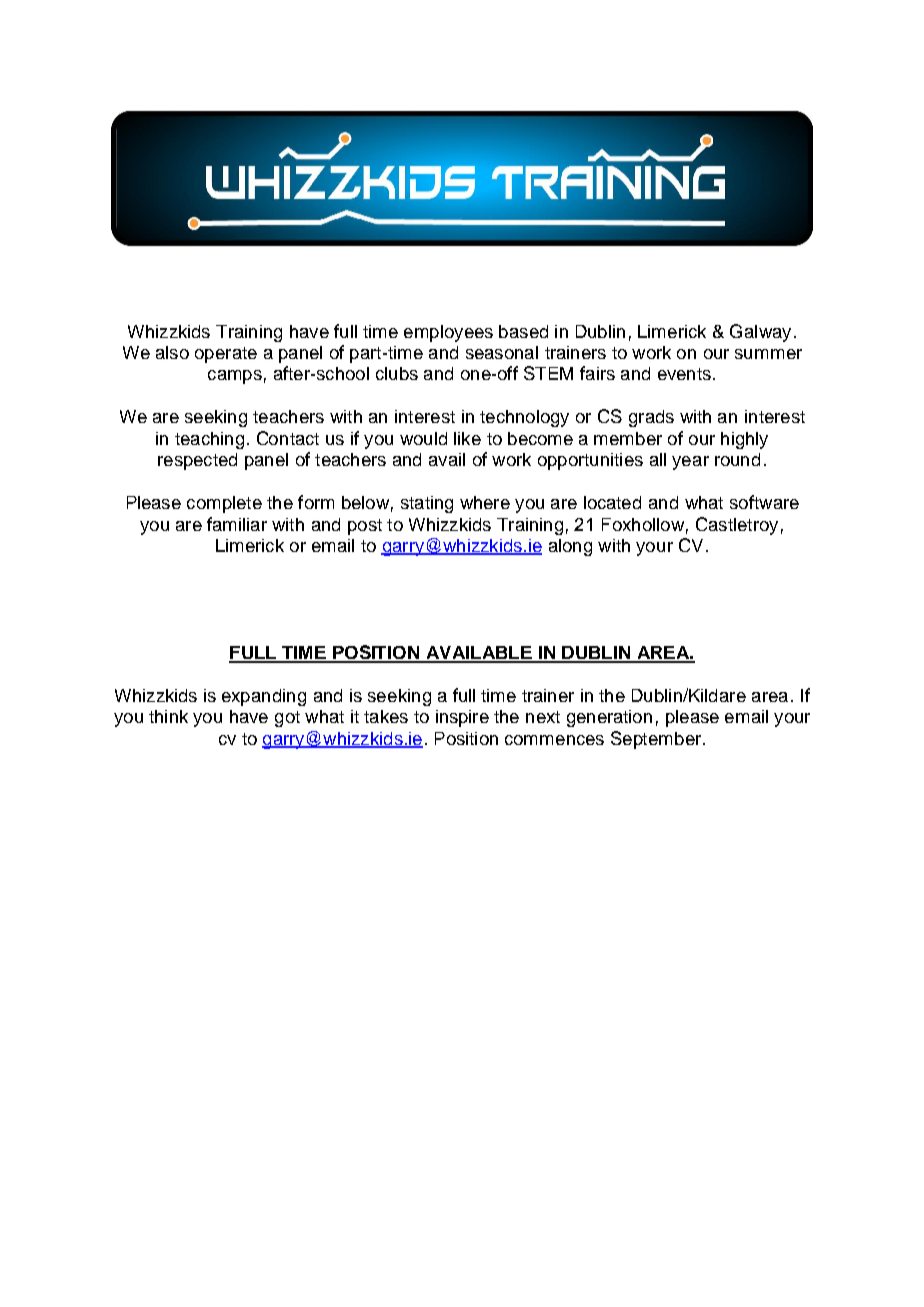 Image resolution: width=924 pixels, height=1307 pixels. Describe the element at coordinates (485, 502) in the document. I see `where` at that location.
